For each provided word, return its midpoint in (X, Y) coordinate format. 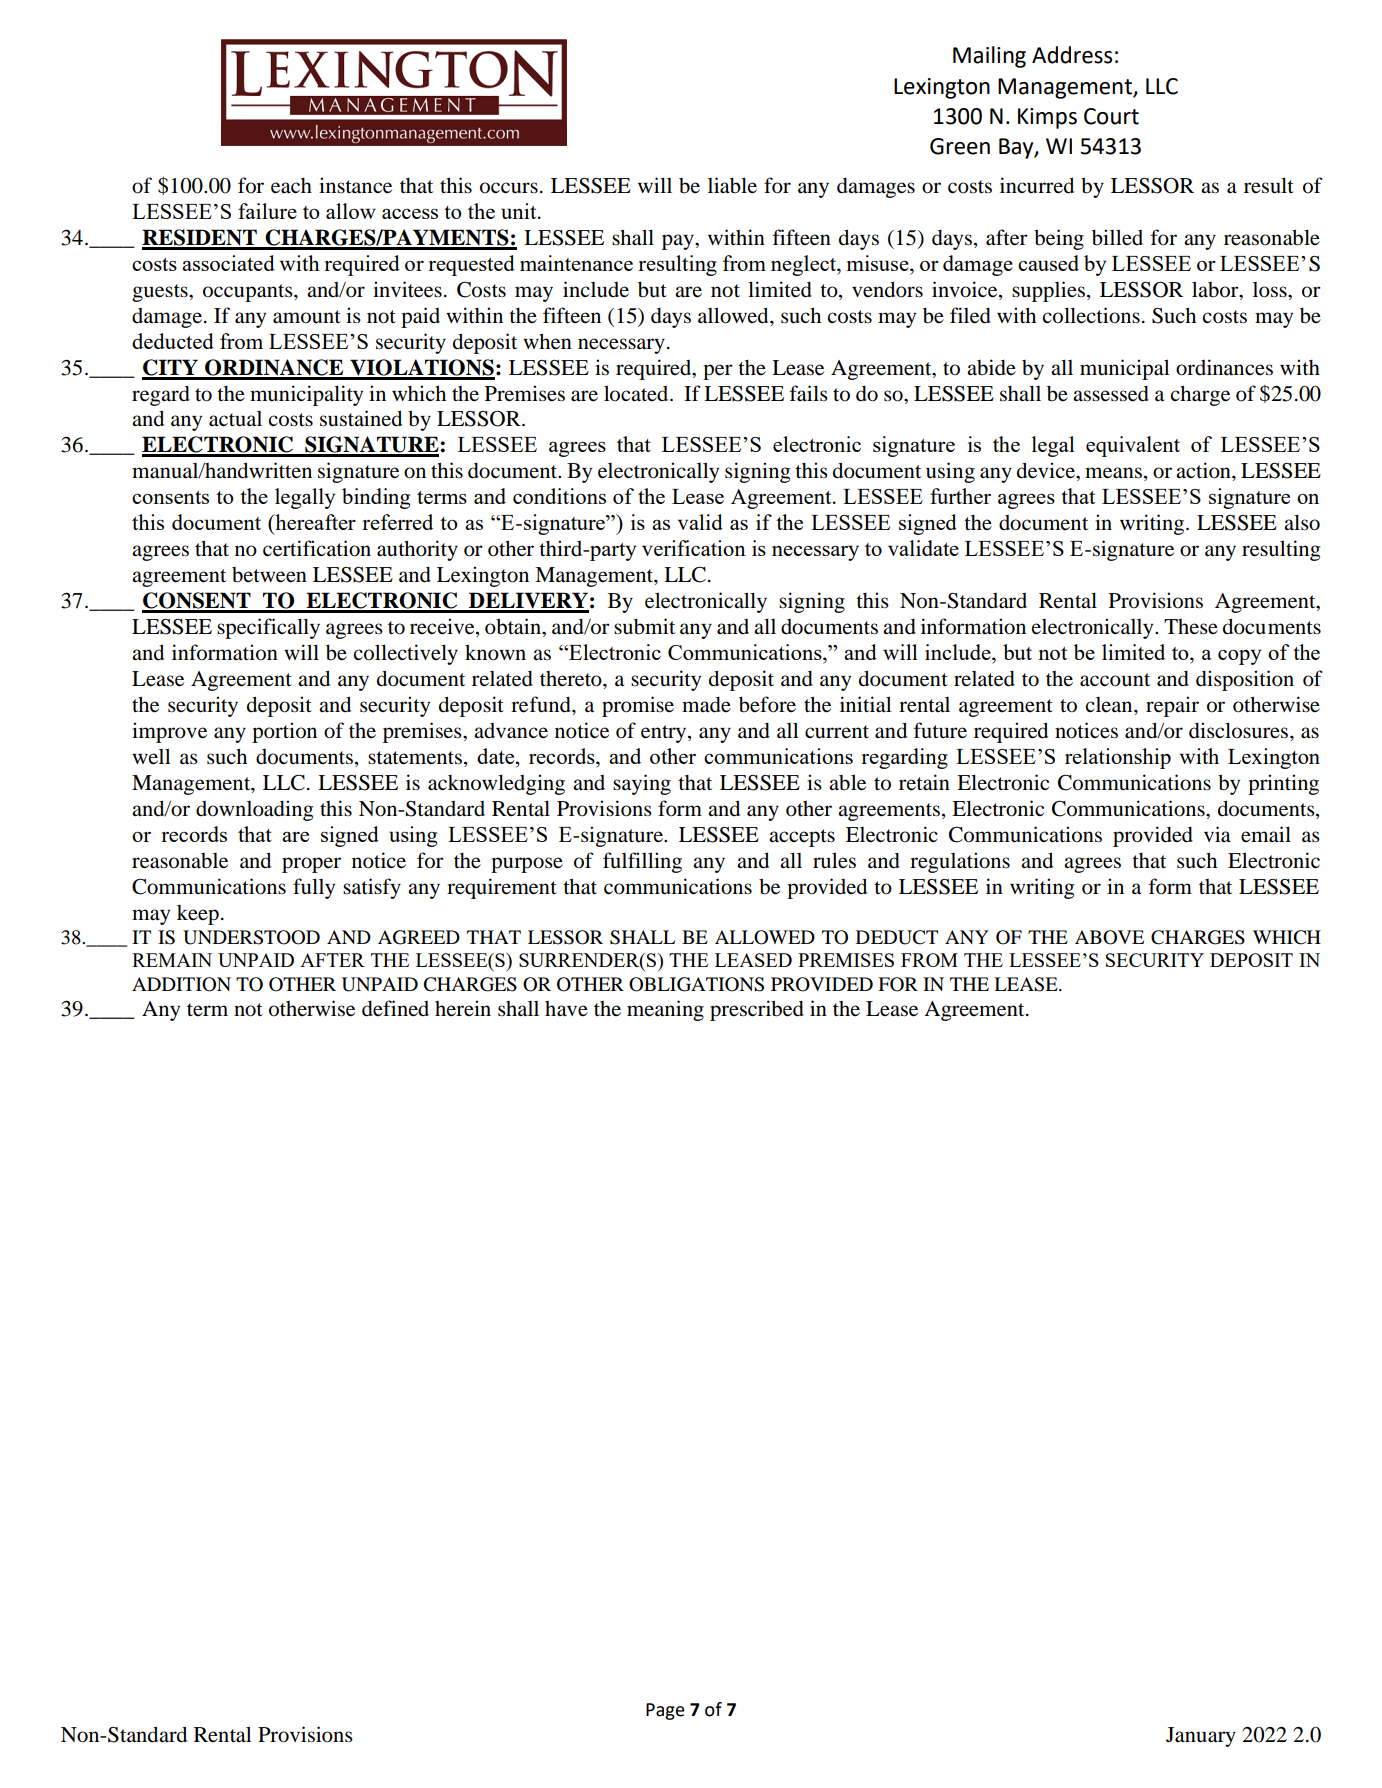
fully (314, 888)
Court (1111, 116)
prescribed (757, 1010)
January (1201, 1737)
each (291, 186)
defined (395, 1008)
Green (960, 146)
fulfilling (642, 862)
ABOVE (1109, 937)
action (1204, 470)
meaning (665, 1010)
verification (694, 548)
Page (665, 1711)
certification (317, 548)
